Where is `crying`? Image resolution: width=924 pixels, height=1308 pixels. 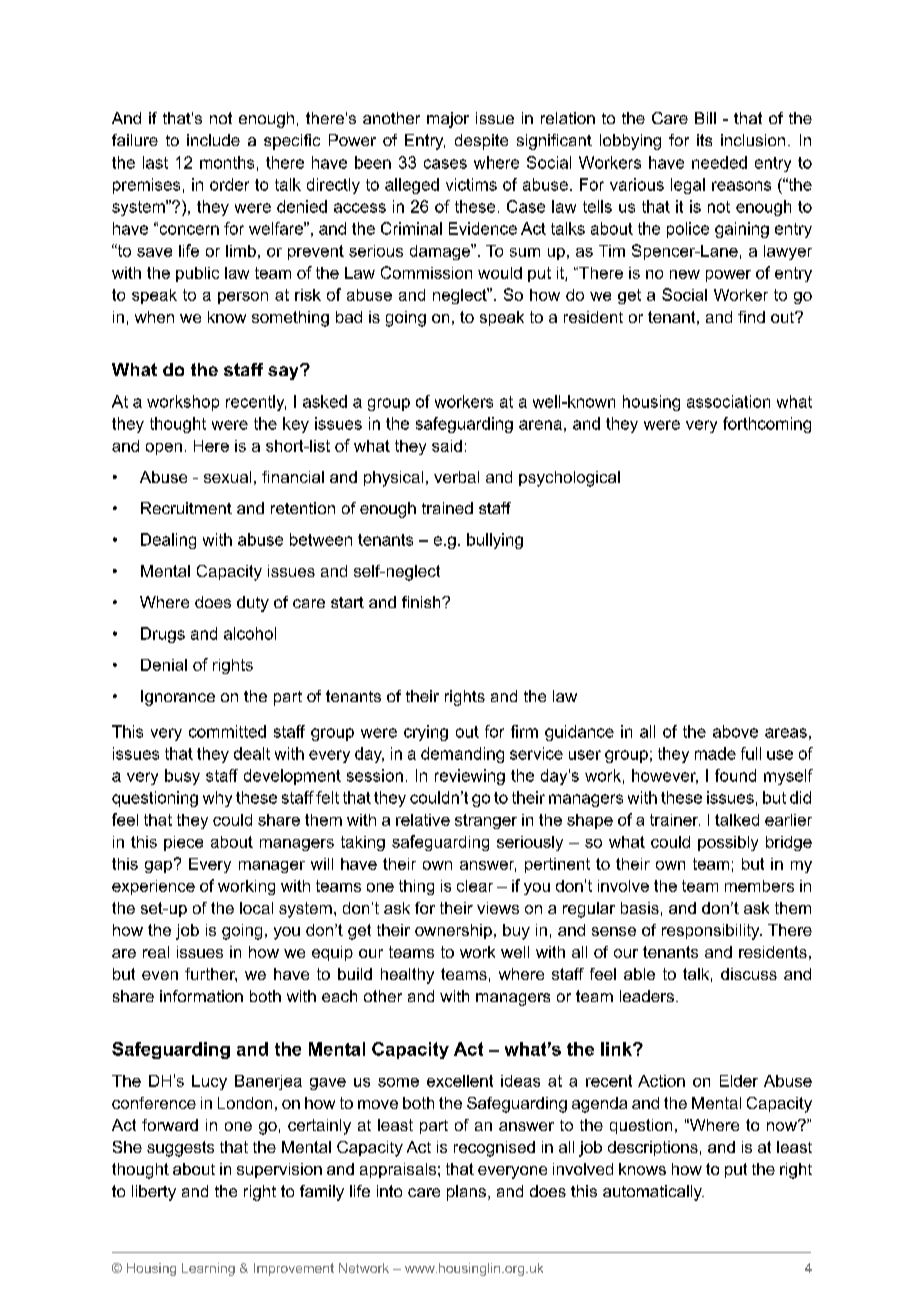
crying is located at coordinates (426, 733).
